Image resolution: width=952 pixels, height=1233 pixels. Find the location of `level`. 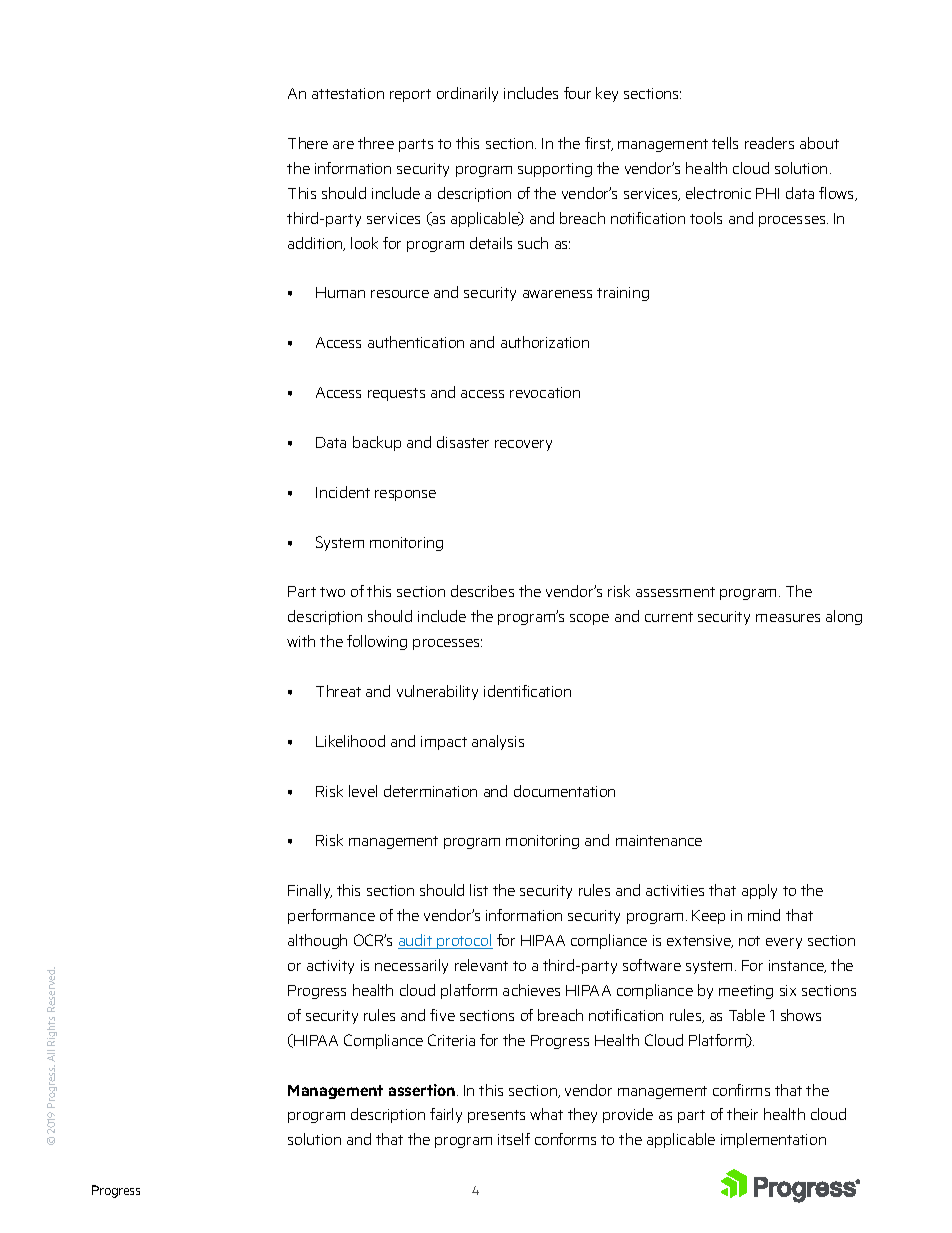

level is located at coordinates (363, 791).
